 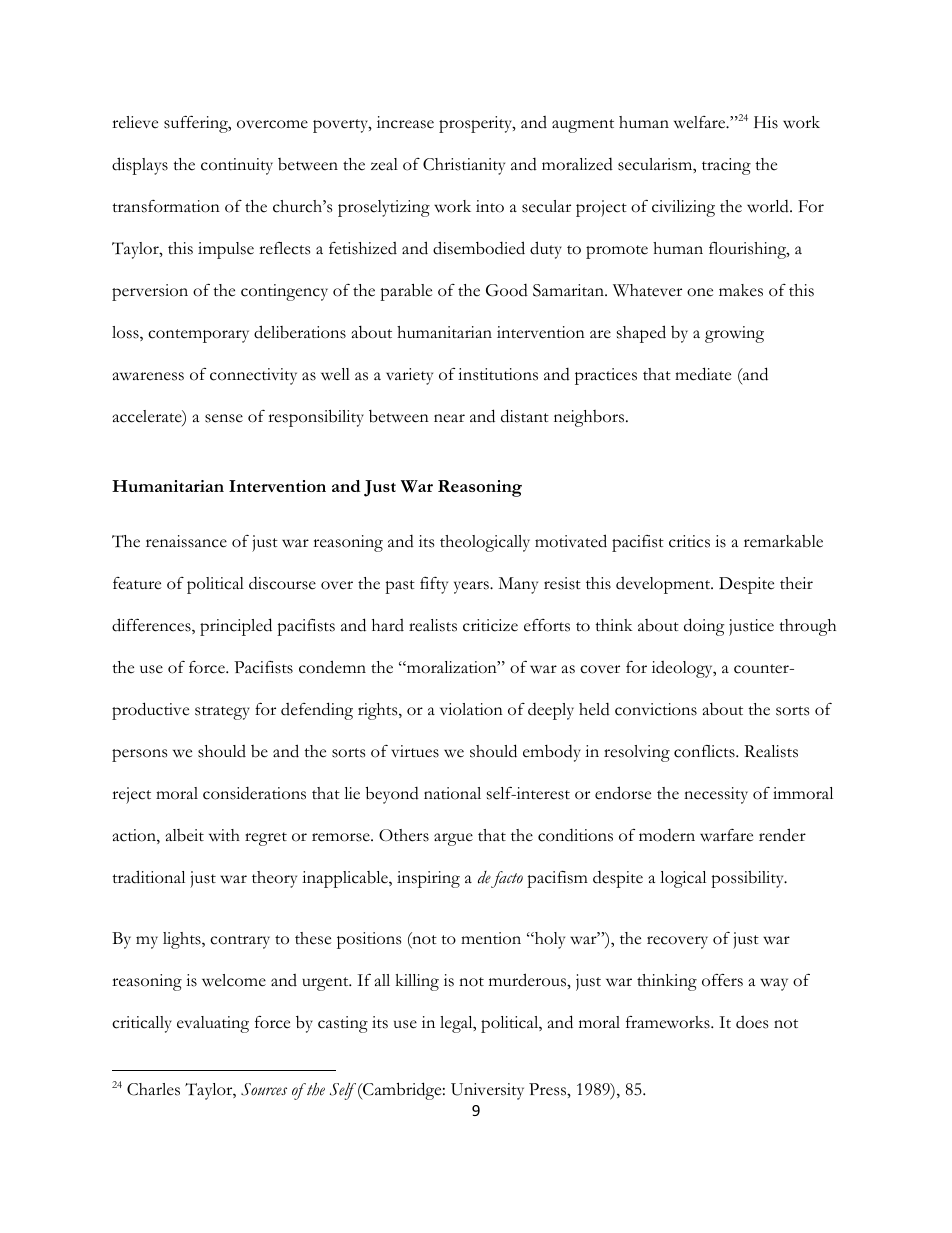 I want to click on near, so click(x=449, y=418).
